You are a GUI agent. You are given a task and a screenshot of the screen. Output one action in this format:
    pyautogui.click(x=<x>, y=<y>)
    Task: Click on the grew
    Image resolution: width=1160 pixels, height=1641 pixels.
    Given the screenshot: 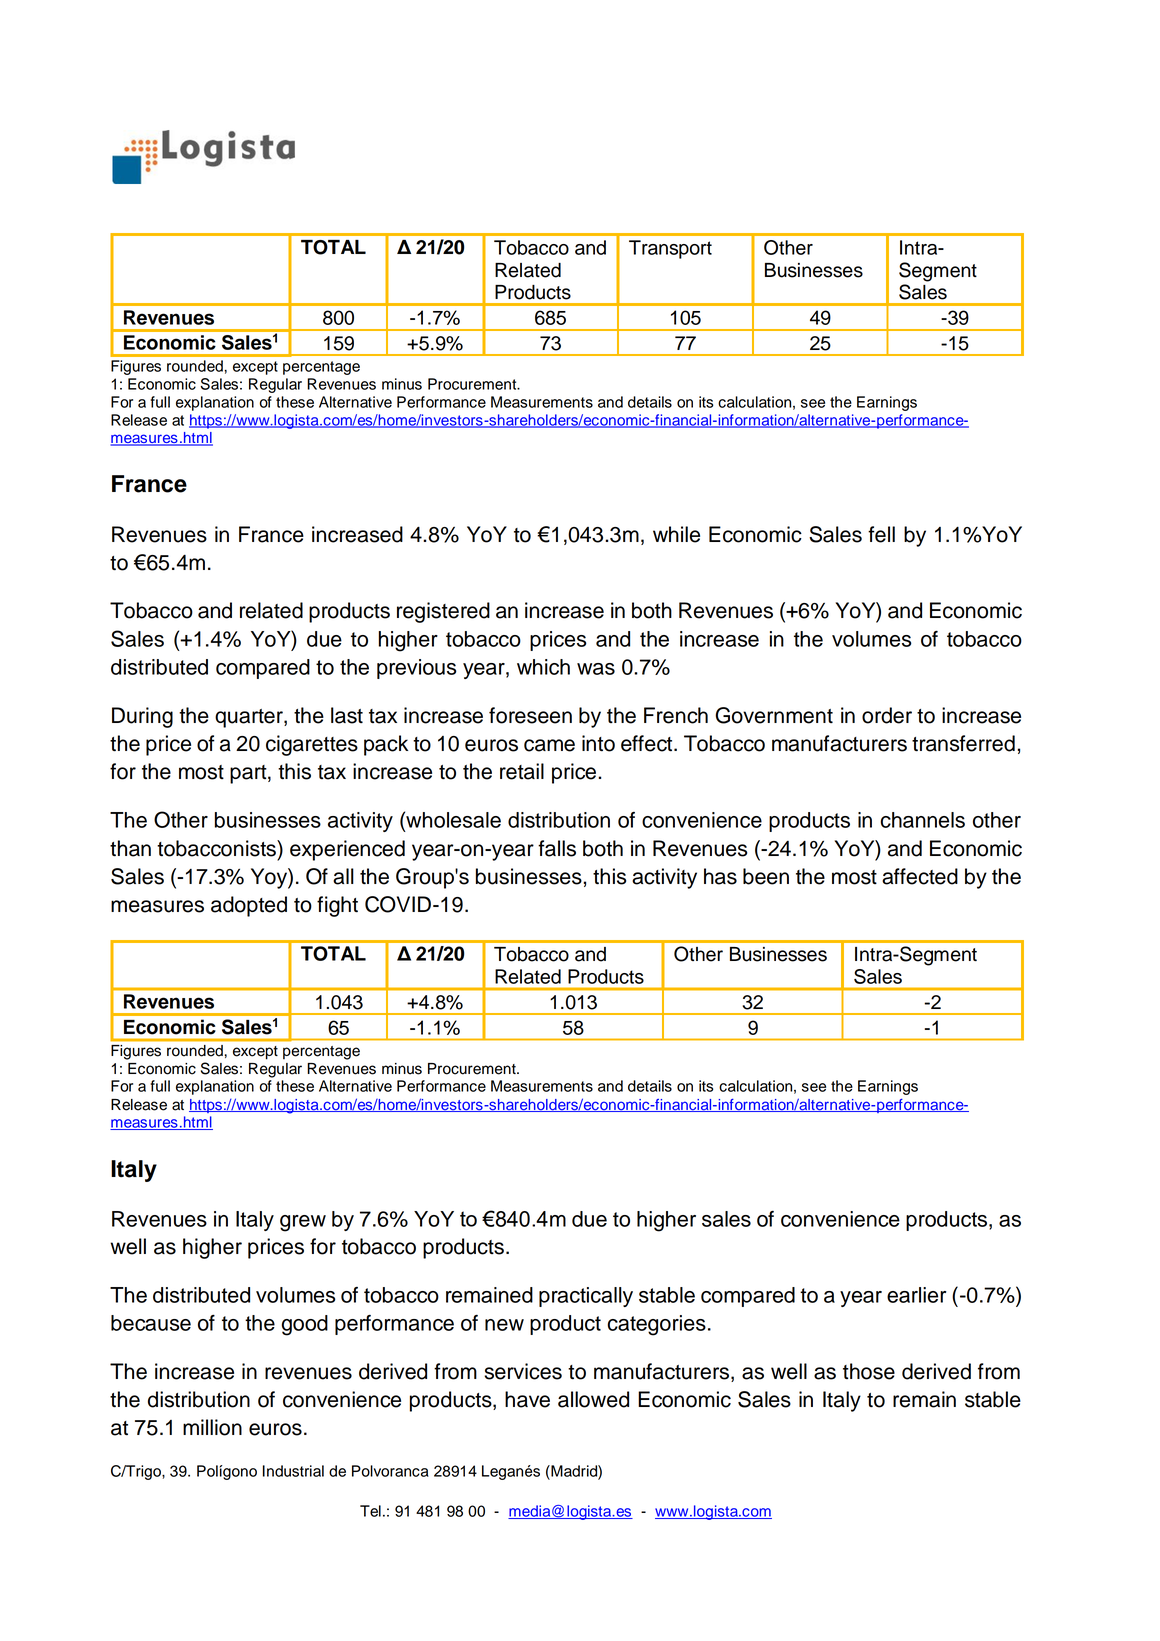 What is the action you would take?
    pyautogui.click(x=303, y=1223)
